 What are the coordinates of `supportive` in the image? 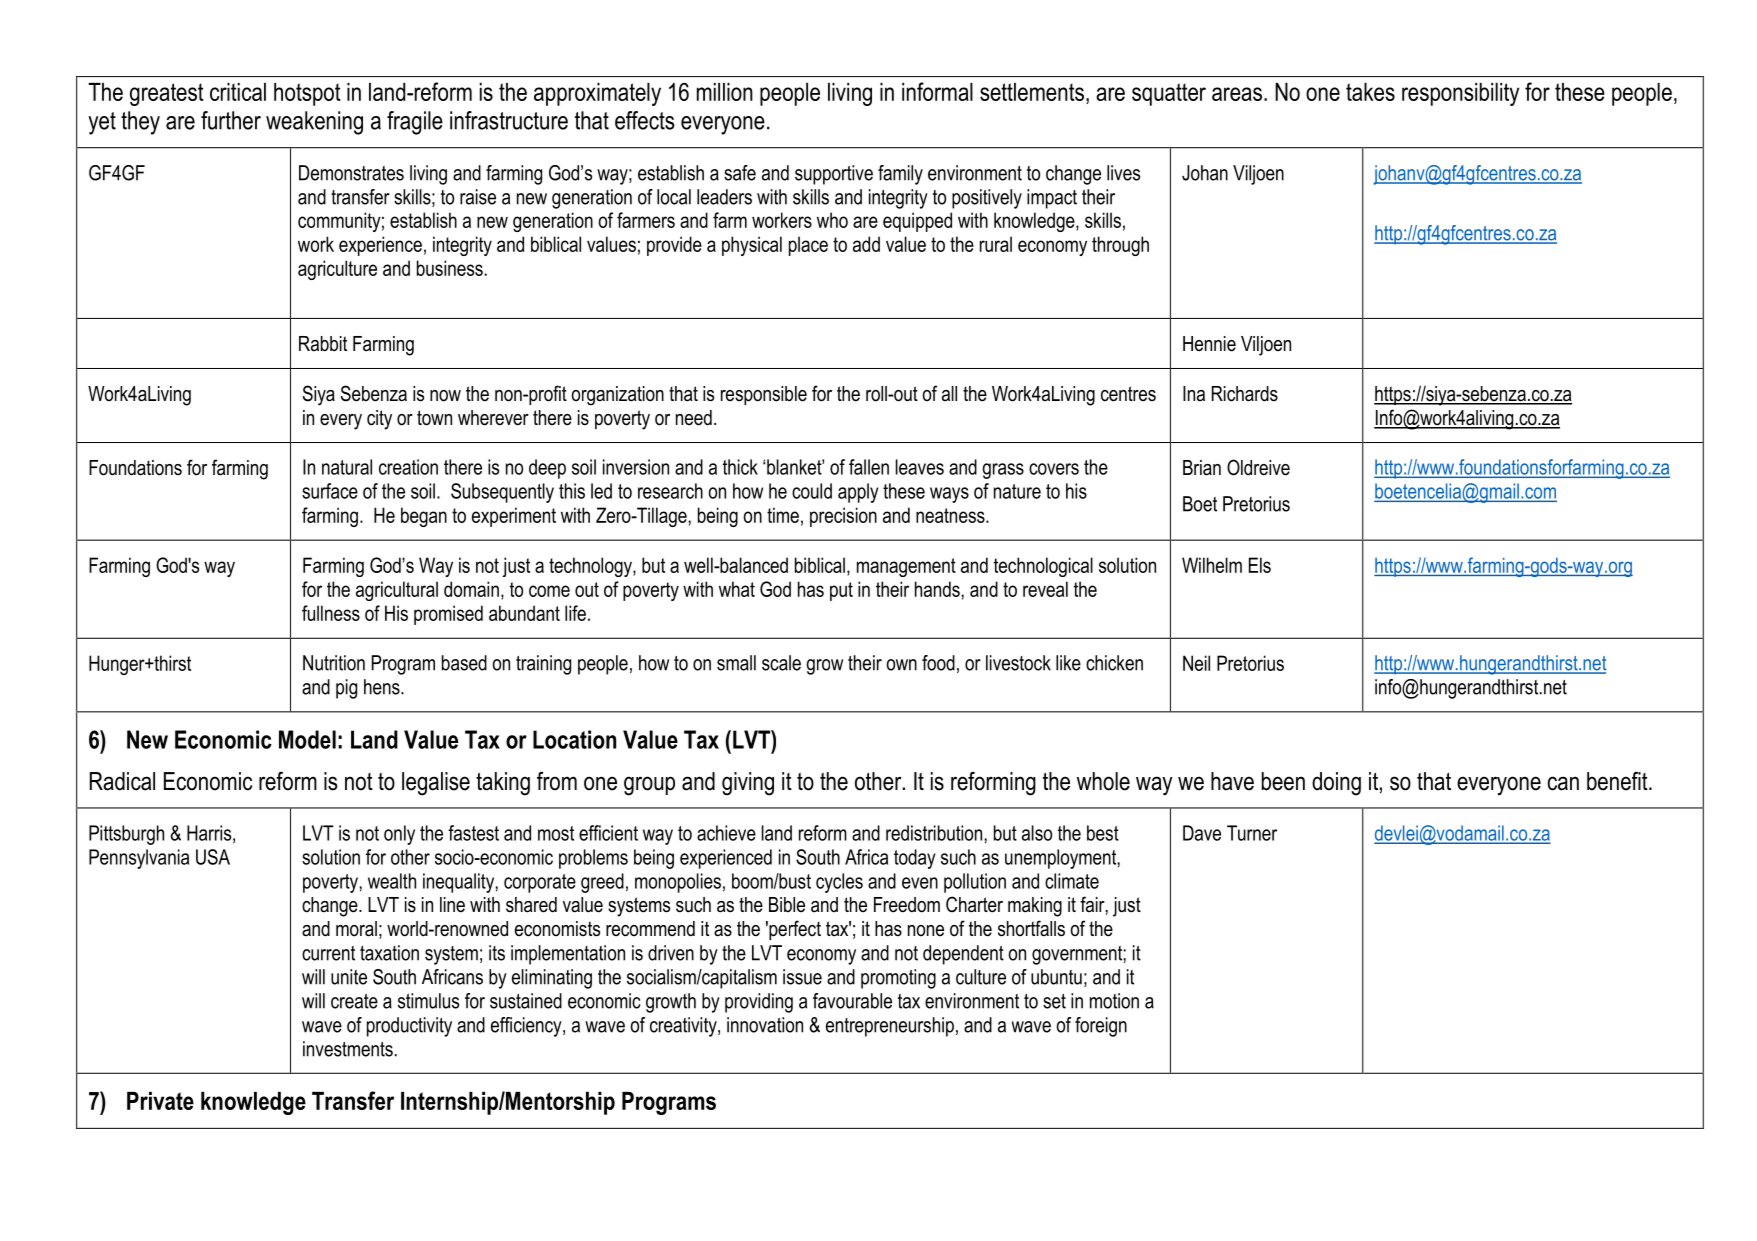 It's located at (834, 175).
